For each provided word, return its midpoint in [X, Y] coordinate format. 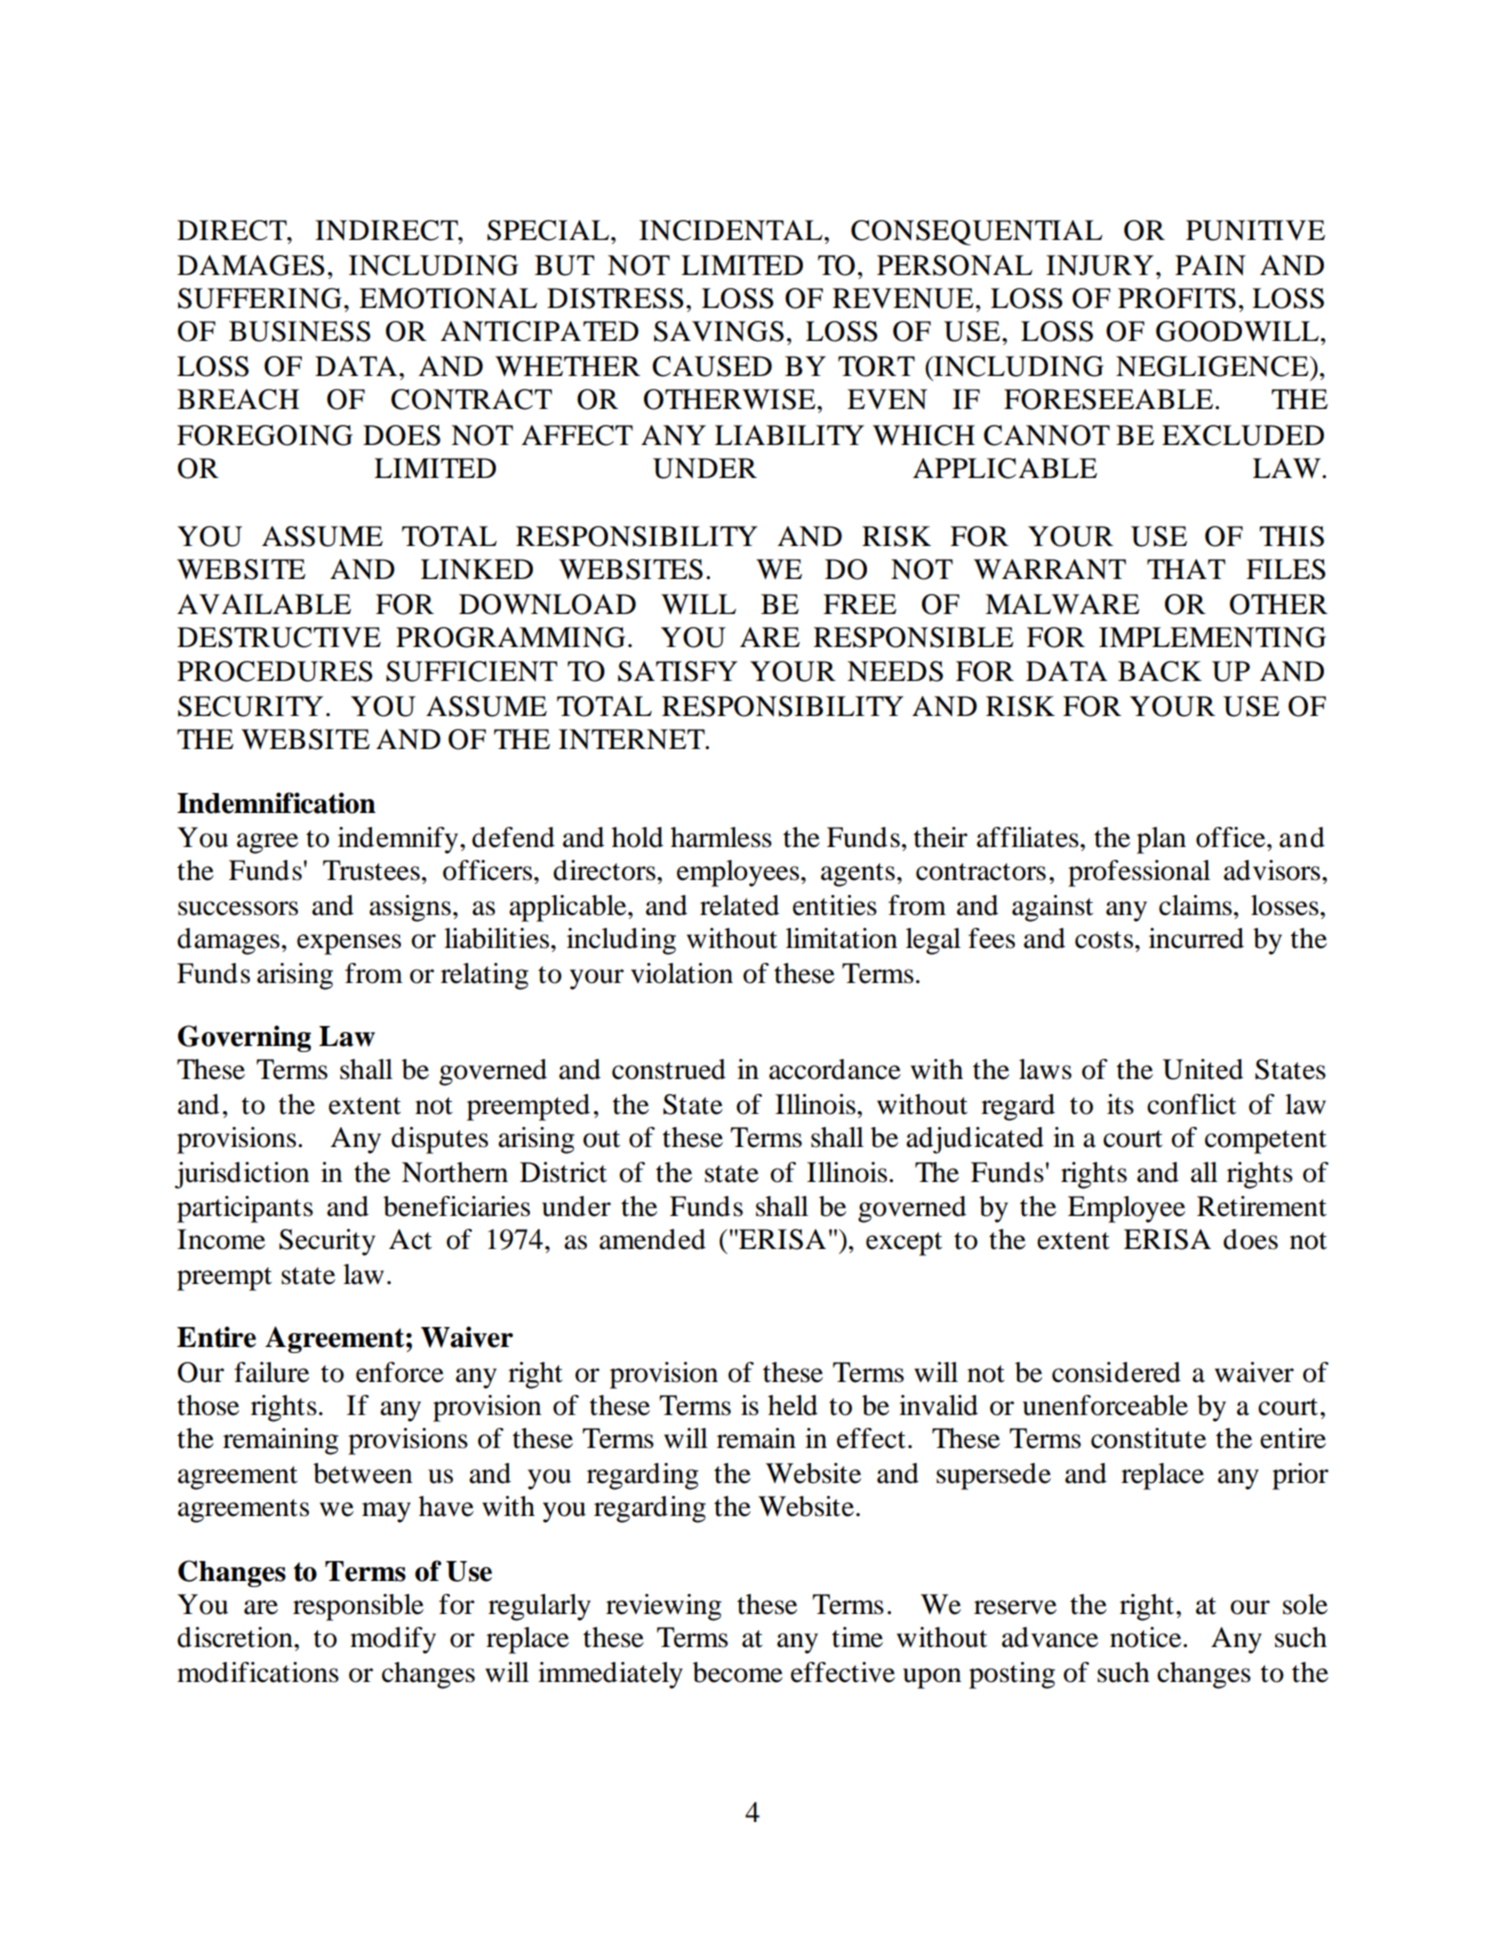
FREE [860, 604]
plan [1161, 840]
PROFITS [1177, 298]
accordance [835, 1069]
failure [271, 1372]
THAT [1186, 569]
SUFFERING [260, 298]
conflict [1191, 1104]
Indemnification [276, 803]
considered [1116, 1372]
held [793, 1405]
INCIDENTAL [732, 230]
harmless [721, 837]
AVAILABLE [264, 604]
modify [393, 1640]
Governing [244, 1038]
